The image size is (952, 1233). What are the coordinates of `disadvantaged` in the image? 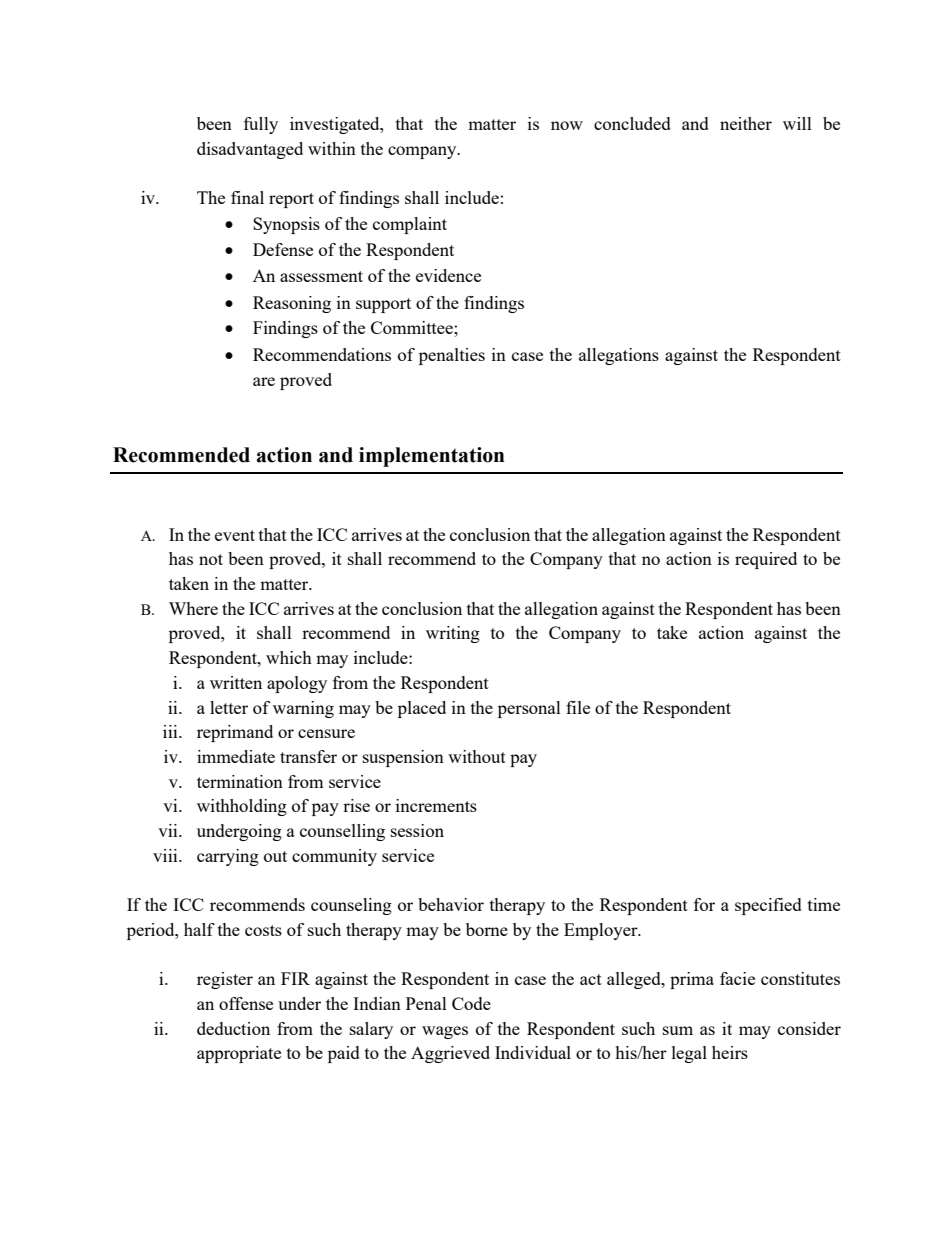 It's located at (250, 150).
